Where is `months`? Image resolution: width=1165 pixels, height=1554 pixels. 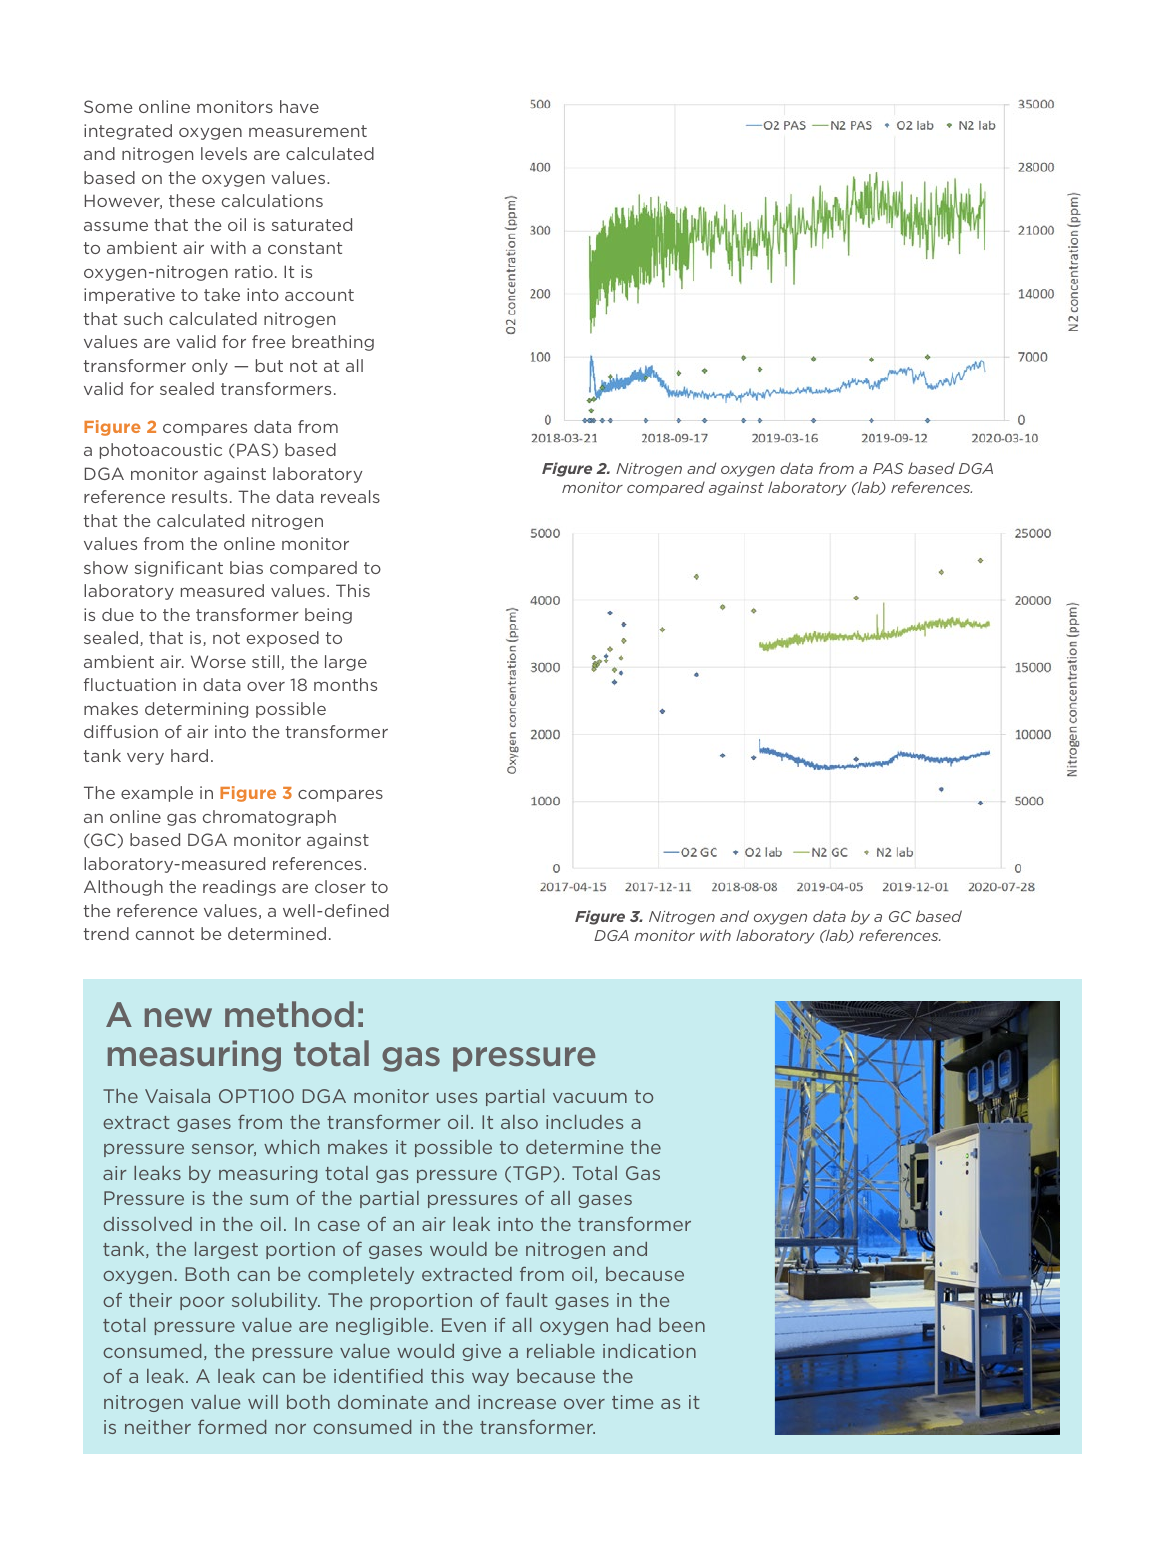 months is located at coordinates (345, 684).
